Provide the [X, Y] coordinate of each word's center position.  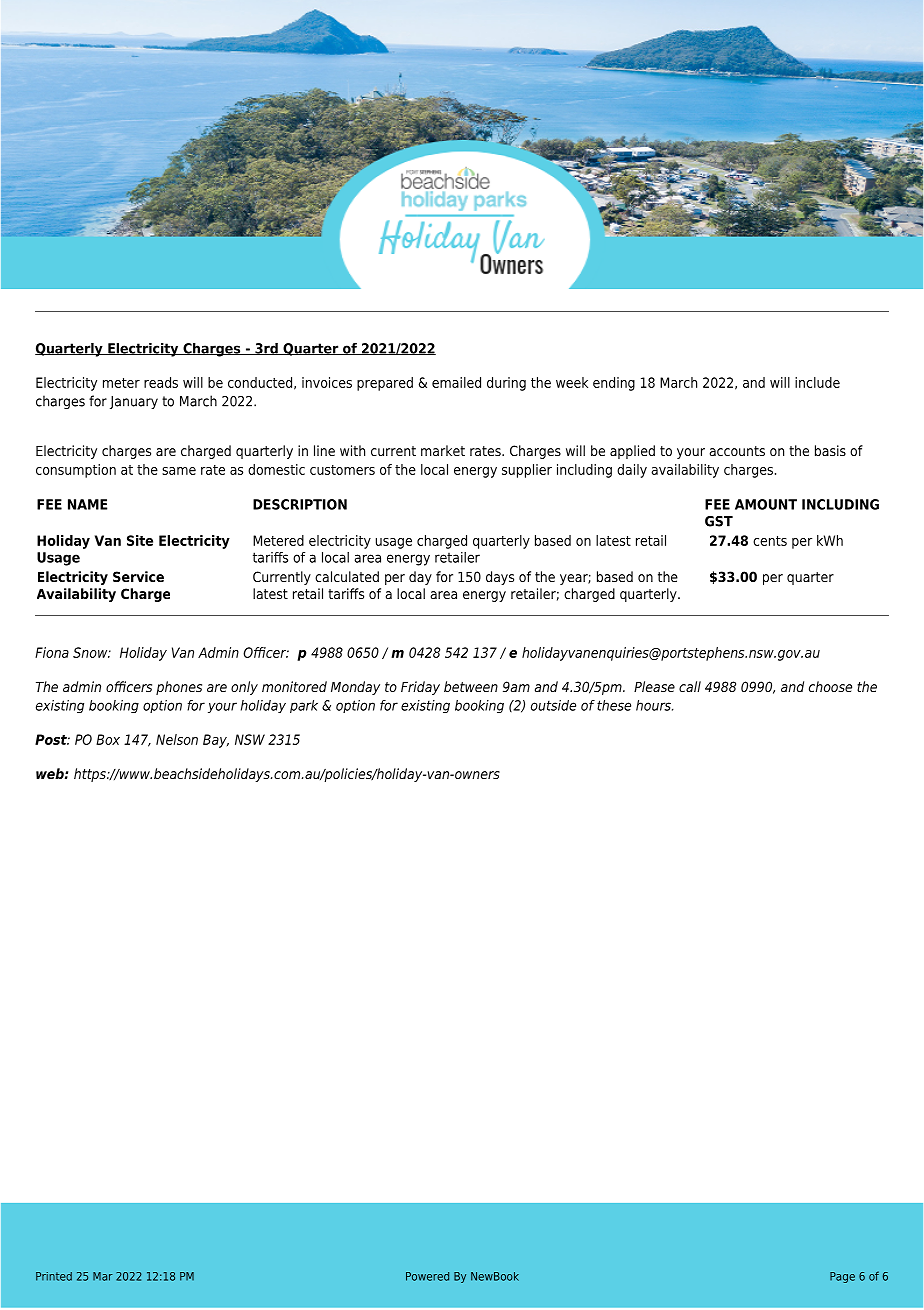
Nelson [177, 739]
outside [553, 705]
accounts [737, 451]
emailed [456, 382]
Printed [54, 1276]
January [134, 402]
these [614, 705]
